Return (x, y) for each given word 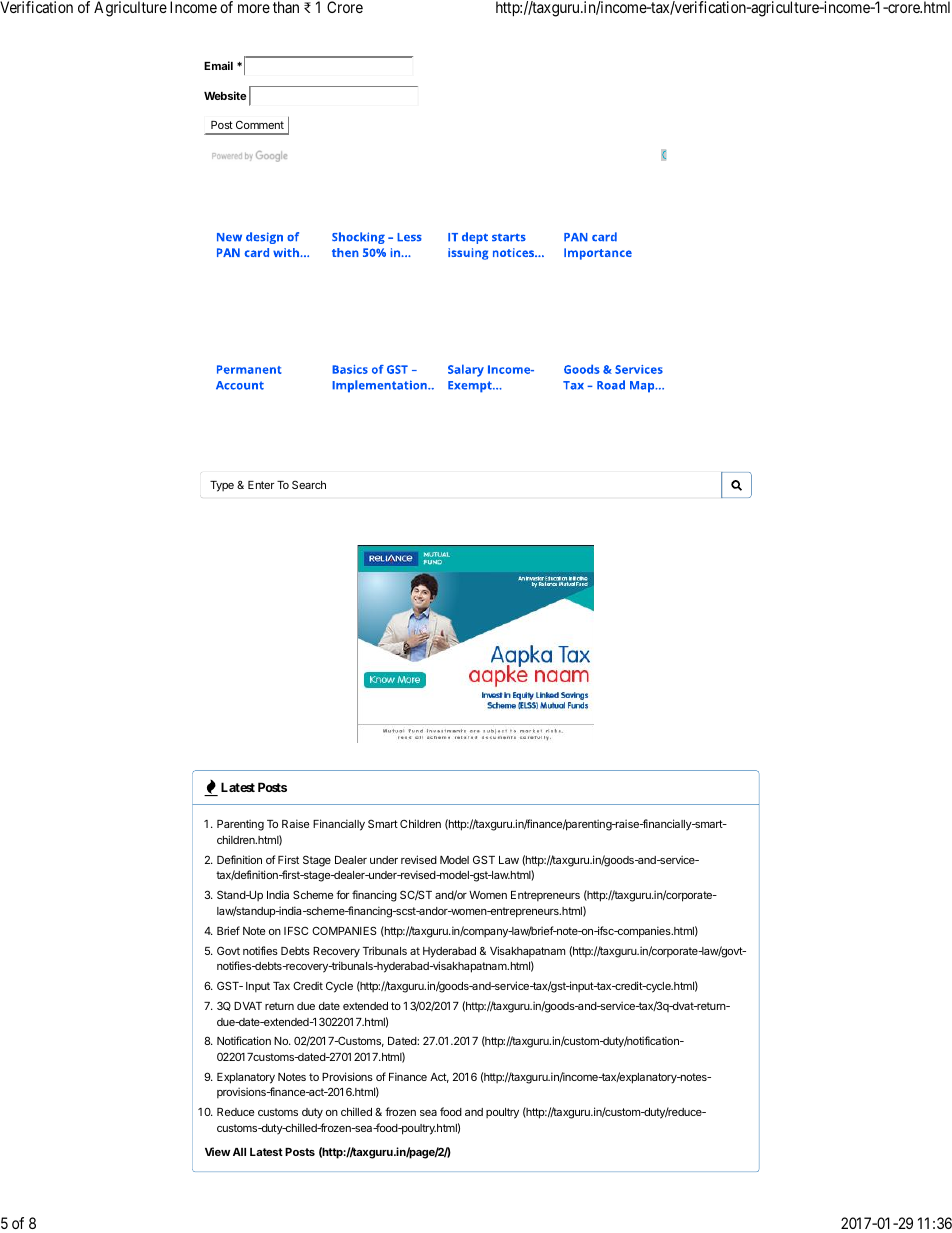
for (342, 894)
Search (309, 484)
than (286, 7)
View (217, 1151)
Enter (261, 485)
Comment (260, 124)
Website (225, 95)
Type (222, 486)
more (254, 8)
